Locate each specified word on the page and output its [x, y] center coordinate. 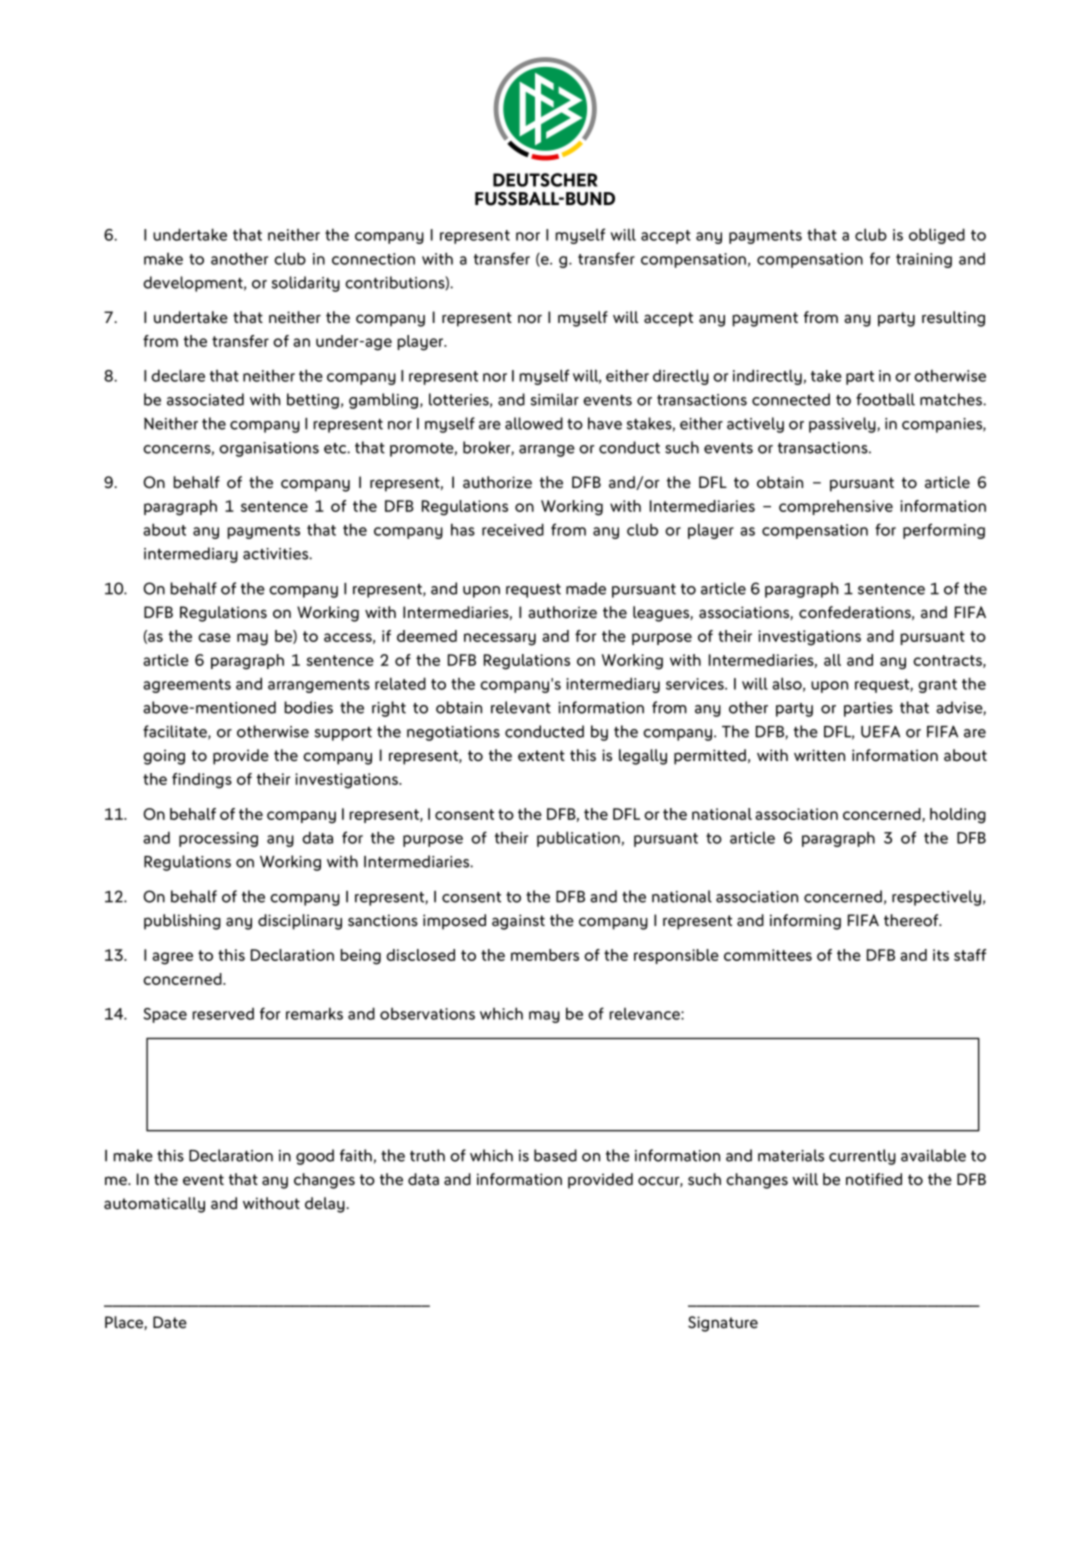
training [924, 260]
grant [937, 686]
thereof [912, 920]
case [214, 637]
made [586, 588]
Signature [723, 1324]
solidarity [306, 284]
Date [170, 1322]
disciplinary [300, 922]
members [545, 955]
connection [373, 259]
